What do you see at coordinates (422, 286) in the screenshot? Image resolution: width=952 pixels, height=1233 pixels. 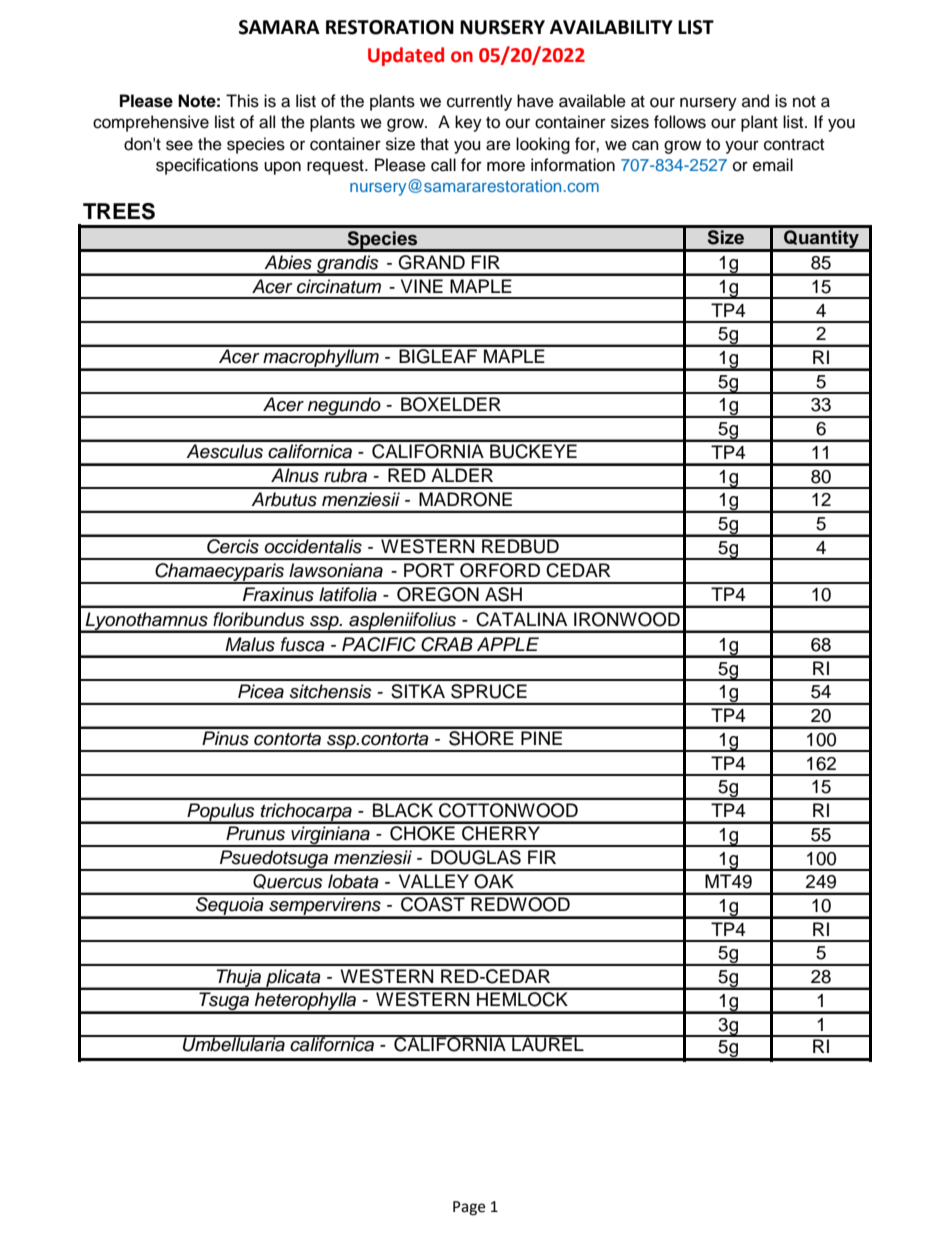 I see `VINE` at bounding box center [422, 286].
